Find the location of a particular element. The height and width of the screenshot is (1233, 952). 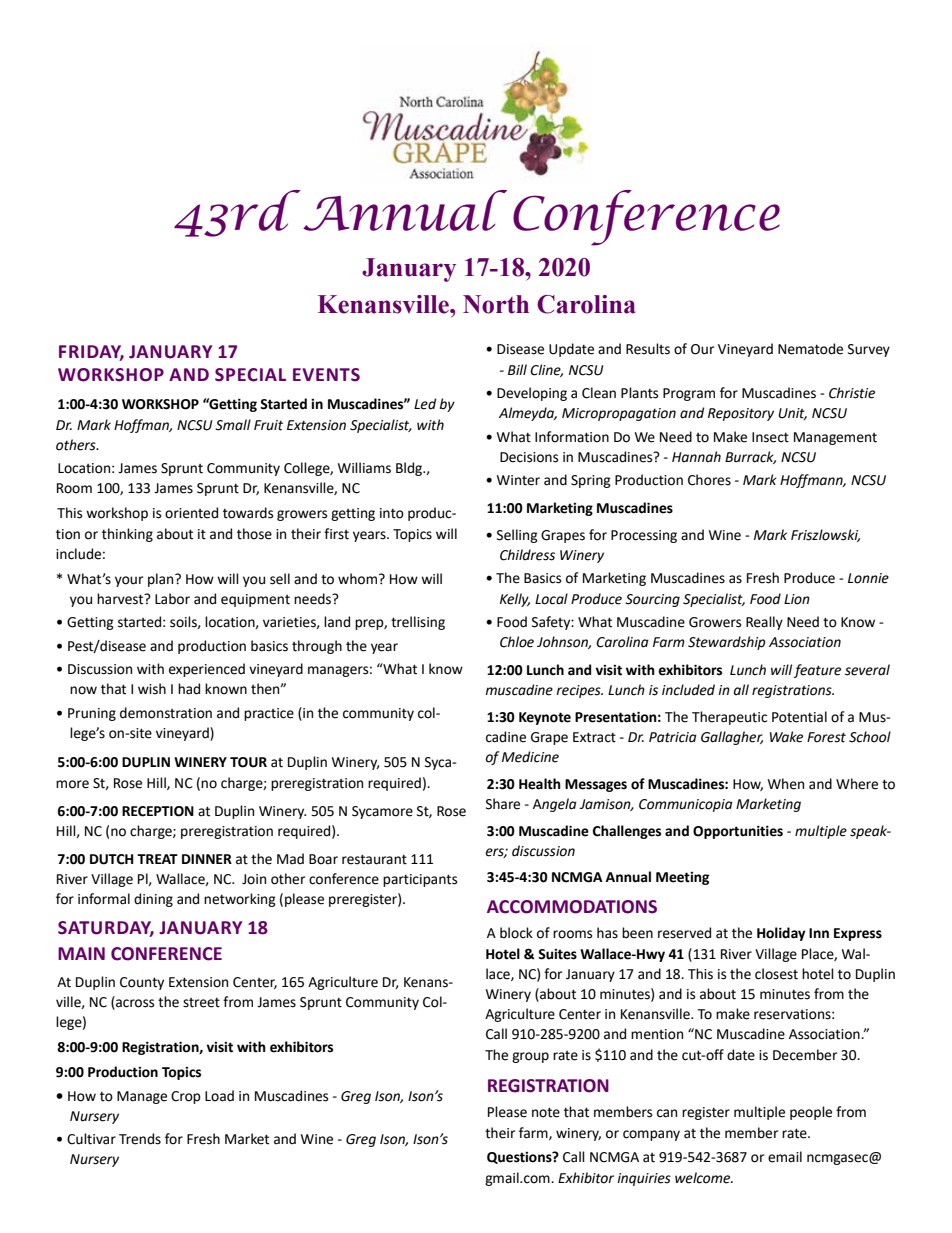

Wake is located at coordinates (786, 737).
